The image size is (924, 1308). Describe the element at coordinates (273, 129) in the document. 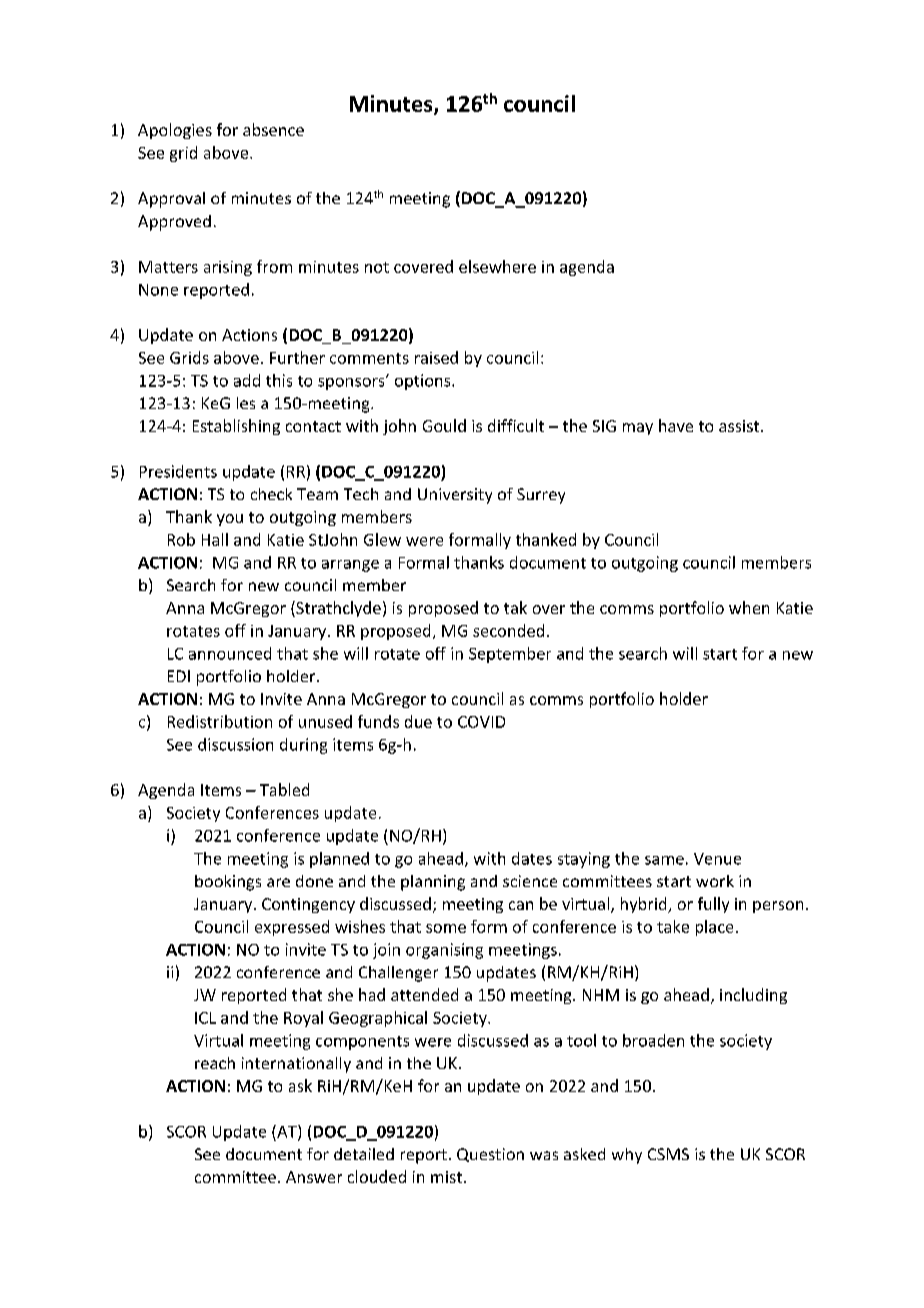

I see `absence` at that location.
